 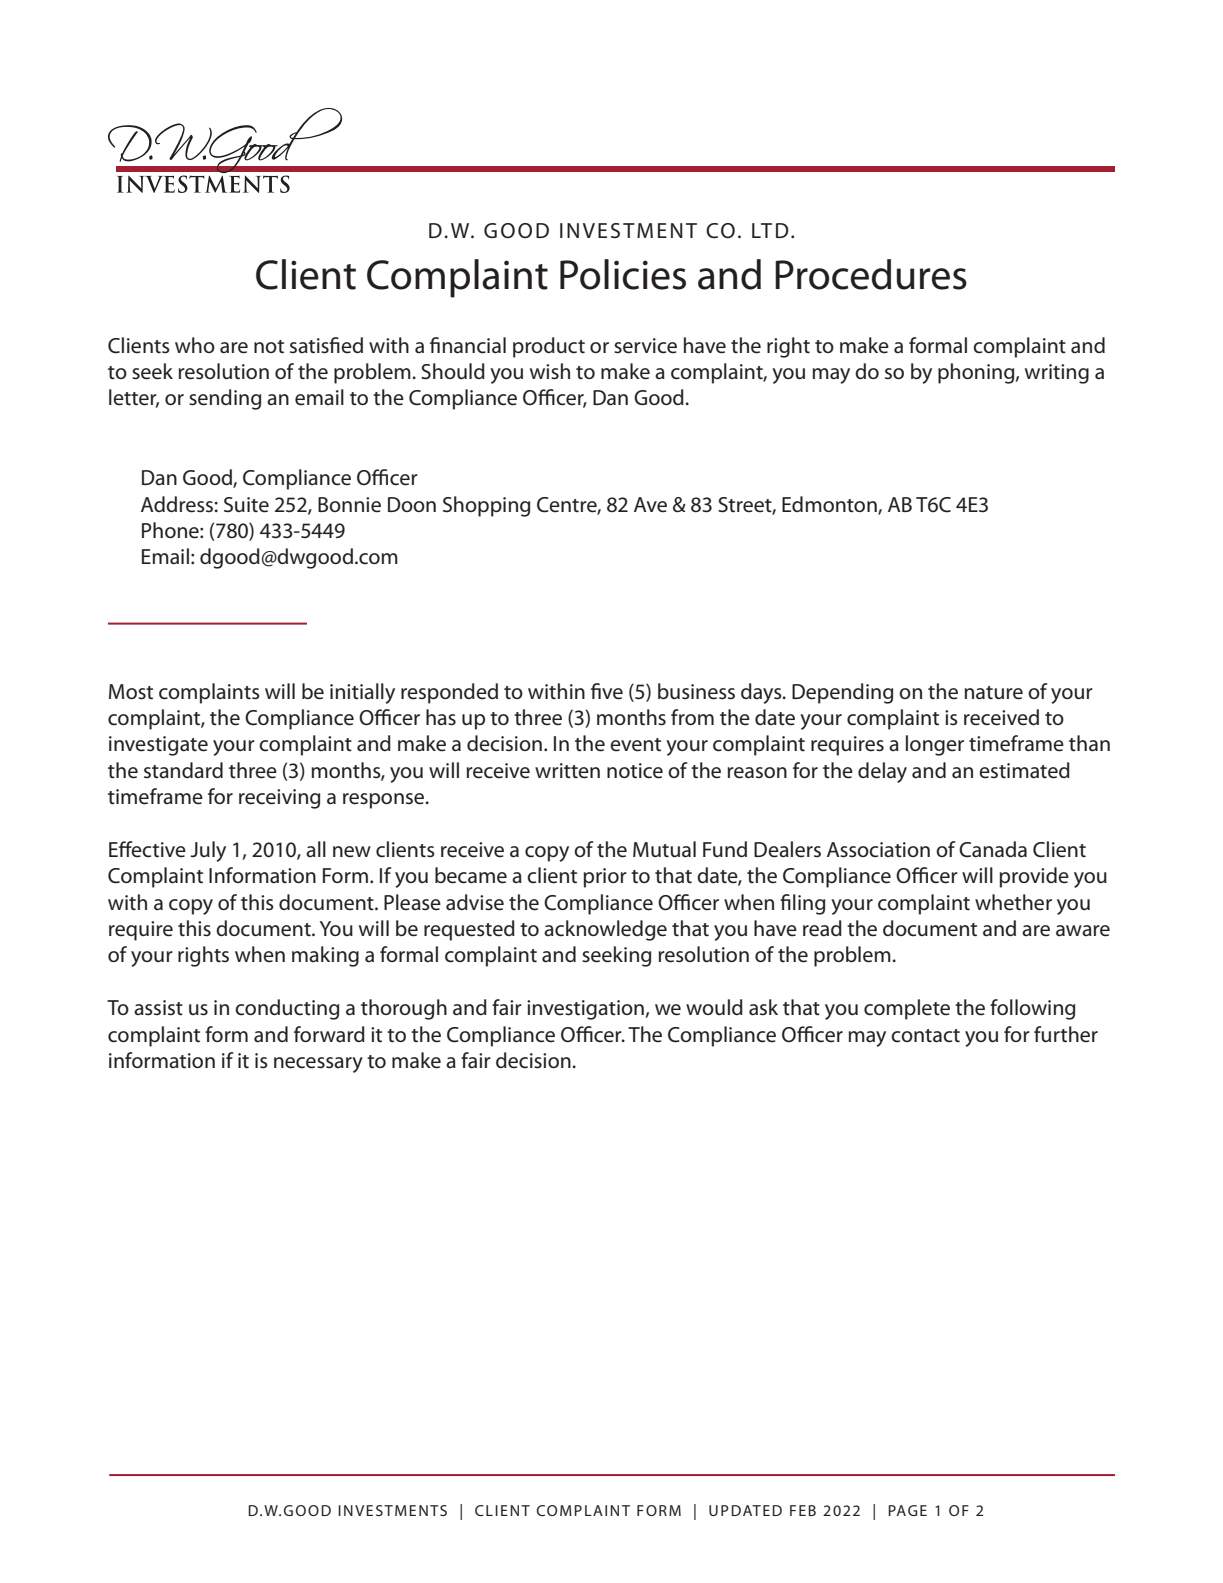 I want to click on event, so click(x=635, y=745).
